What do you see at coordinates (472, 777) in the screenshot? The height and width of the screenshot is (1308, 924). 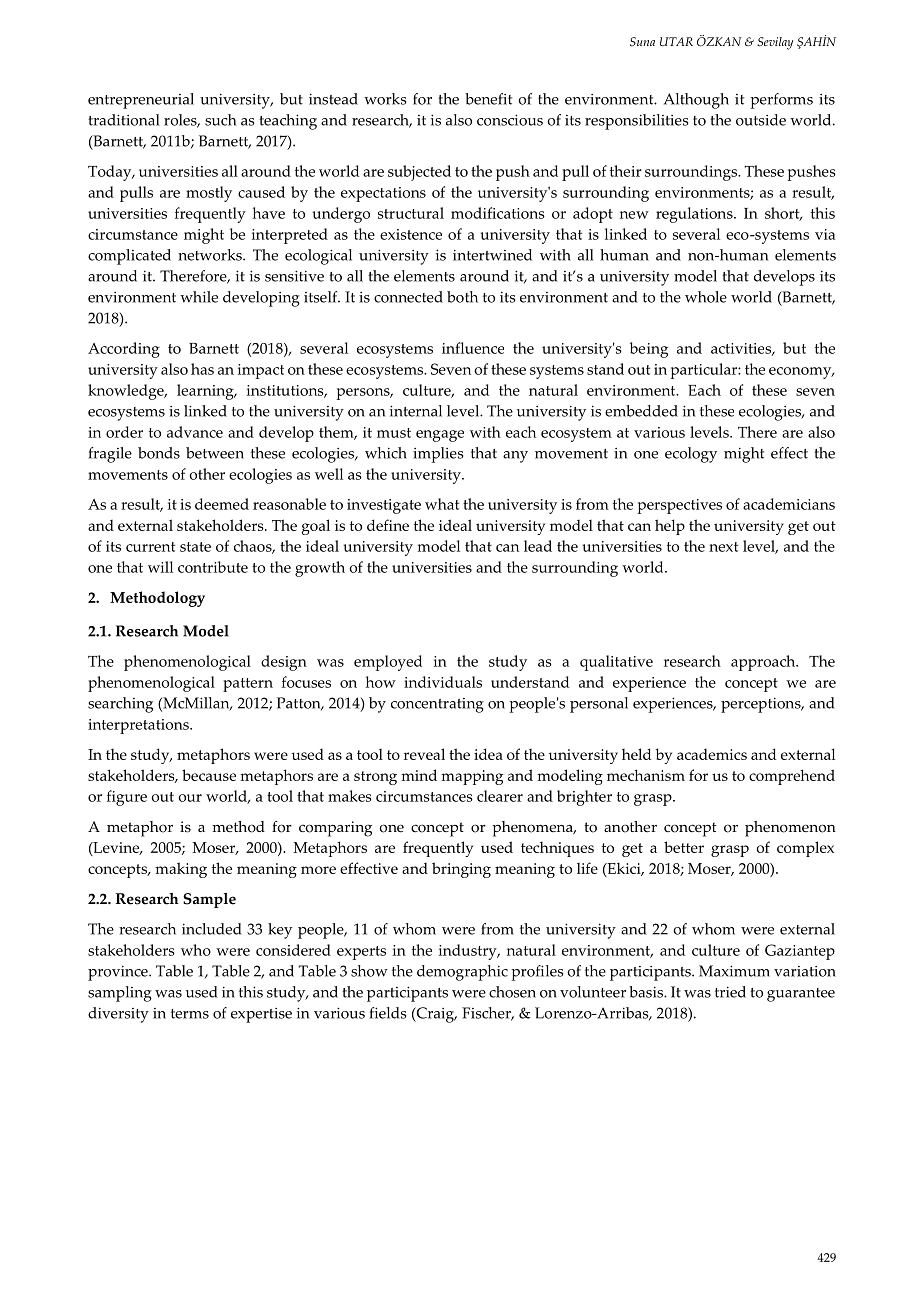 I see `mapping` at bounding box center [472, 777].
